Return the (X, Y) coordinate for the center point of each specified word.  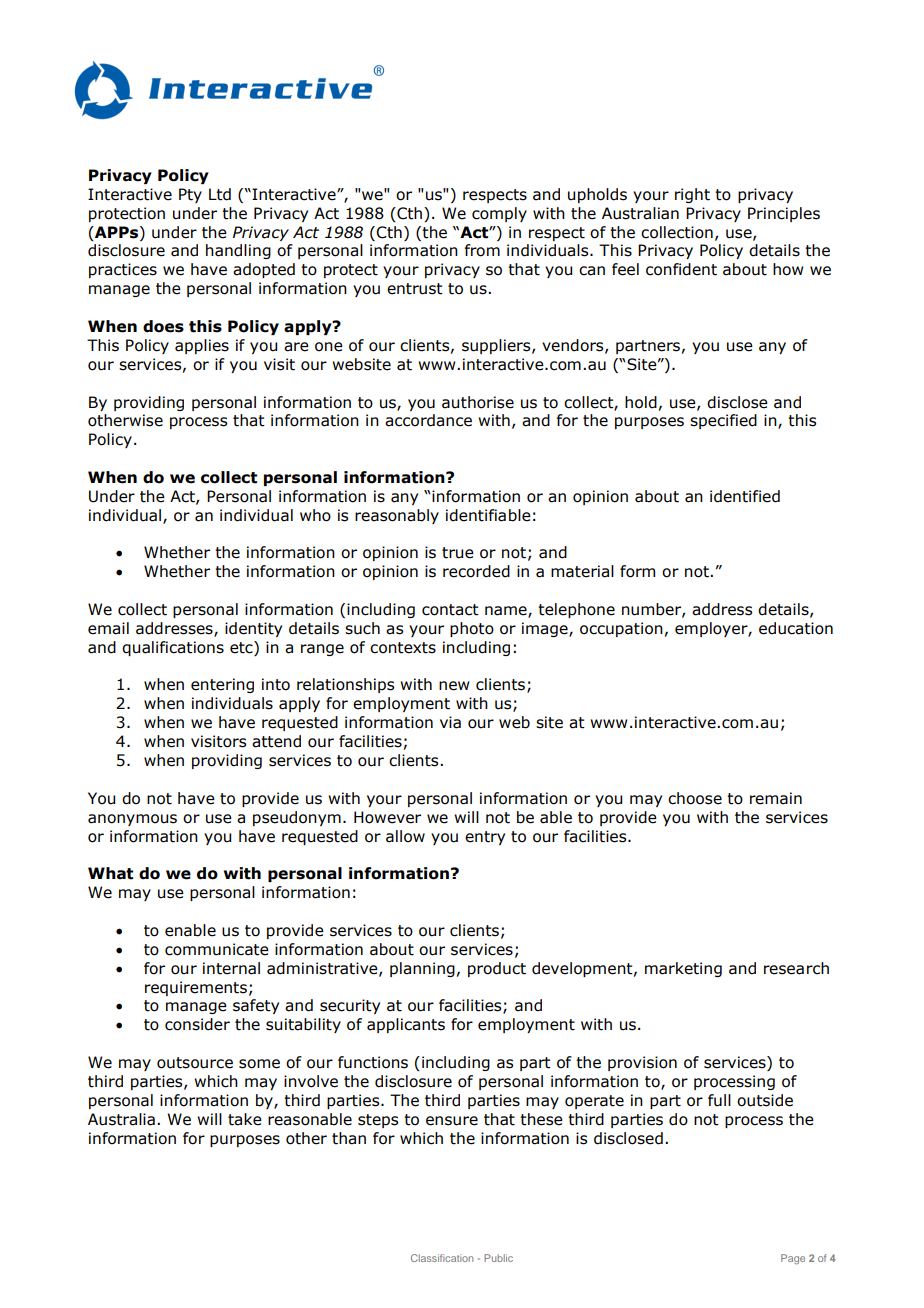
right (692, 195)
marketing (683, 969)
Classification (442, 1258)
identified (745, 496)
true (458, 553)
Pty (190, 195)
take (245, 1119)
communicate (217, 949)
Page (793, 1259)
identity (253, 629)
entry (485, 838)
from (482, 250)
